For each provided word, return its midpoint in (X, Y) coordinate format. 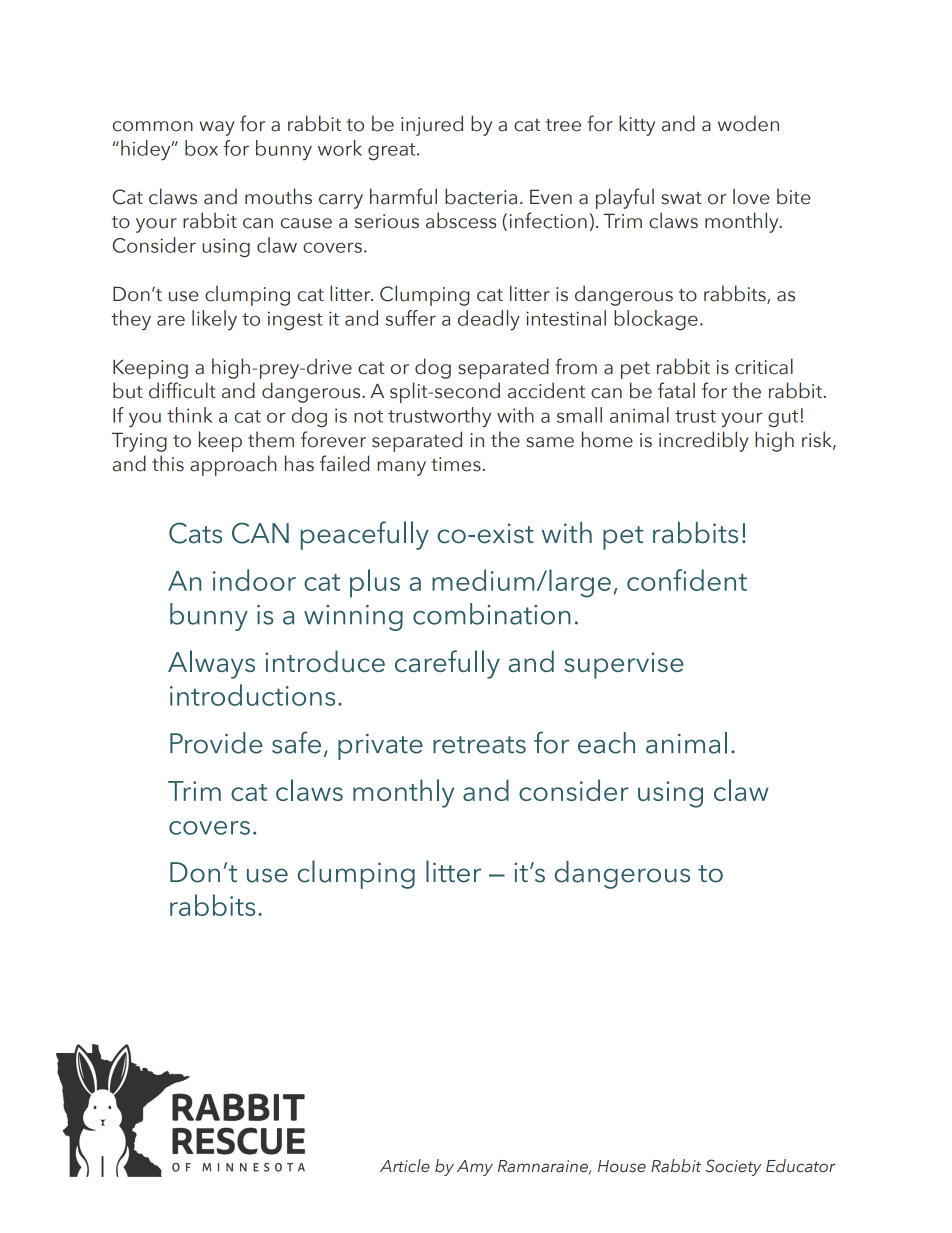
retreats (479, 745)
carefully (447, 664)
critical (764, 366)
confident (687, 580)
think (189, 415)
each (606, 743)
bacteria (481, 196)
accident (546, 390)
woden (748, 123)
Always (211, 664)
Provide (216, 743)
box (201, 148)
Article (405, 1166)
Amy (475, 1168)
